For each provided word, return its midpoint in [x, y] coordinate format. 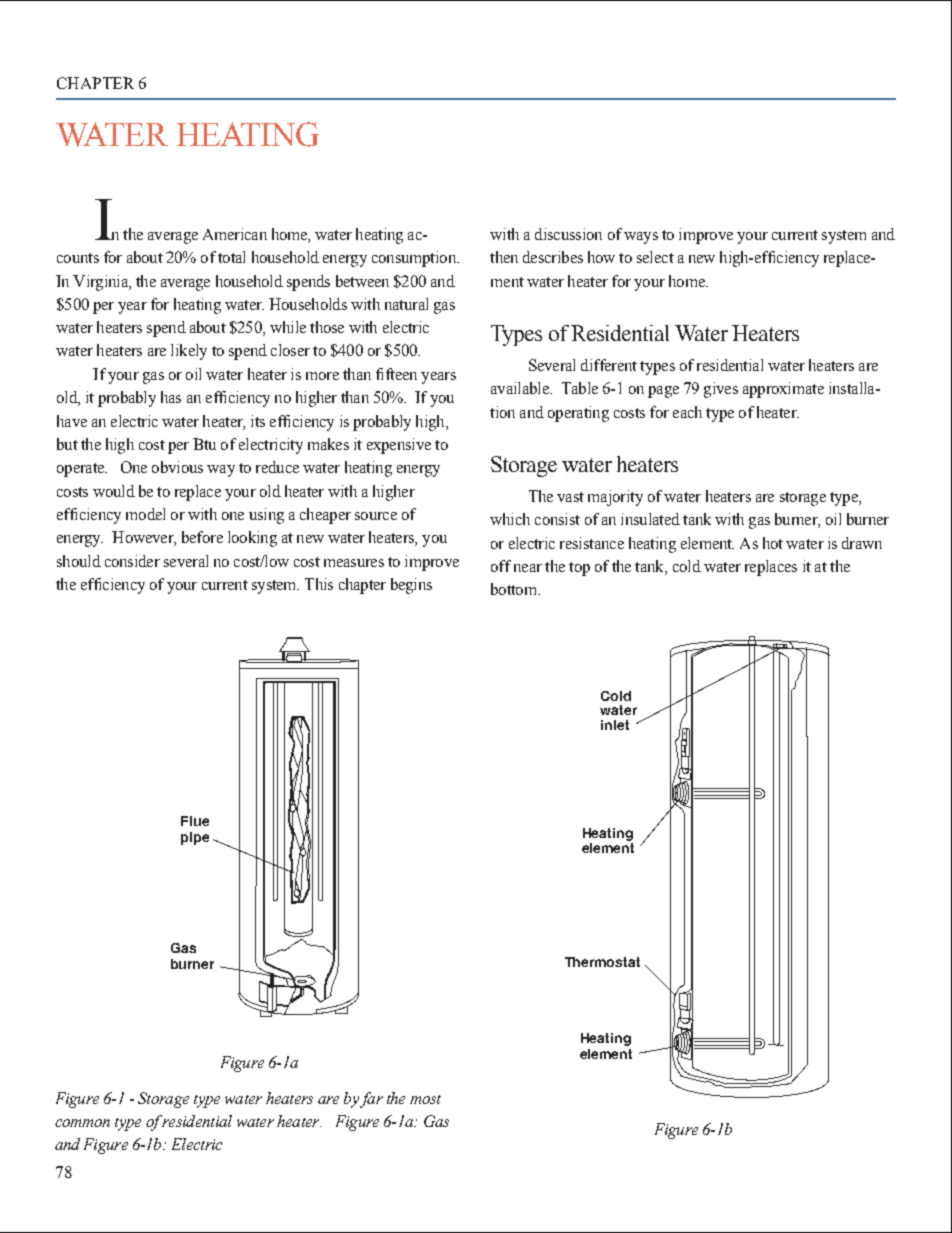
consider [132, 561]
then [504, 257]
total [231, 257]
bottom [515, 589]
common [82, 1123]
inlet [615, 725]
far [371, 1100]
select [655, 257]
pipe [195, 838]
